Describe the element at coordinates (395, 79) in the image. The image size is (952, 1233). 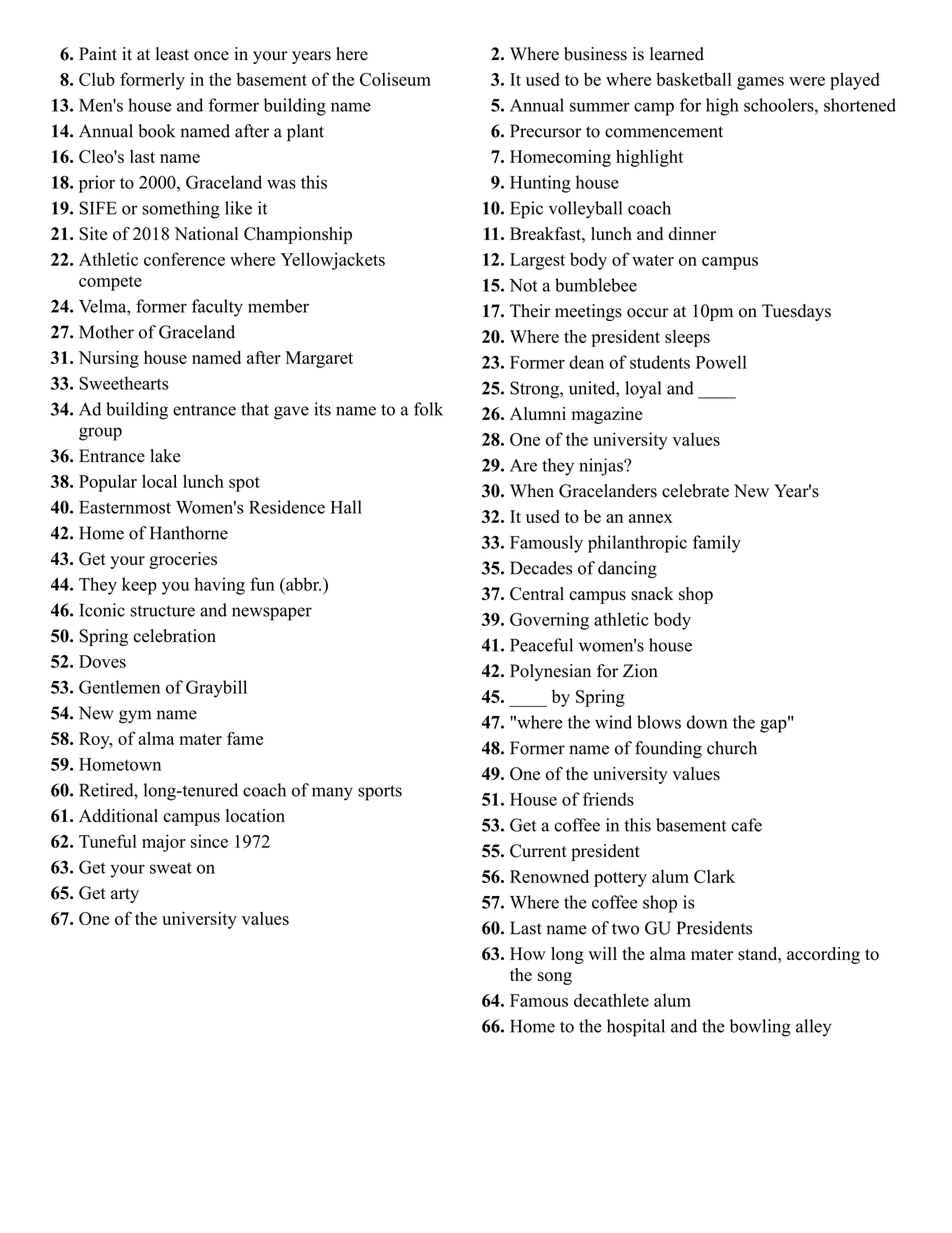
I see `Coliseum` at that location.
